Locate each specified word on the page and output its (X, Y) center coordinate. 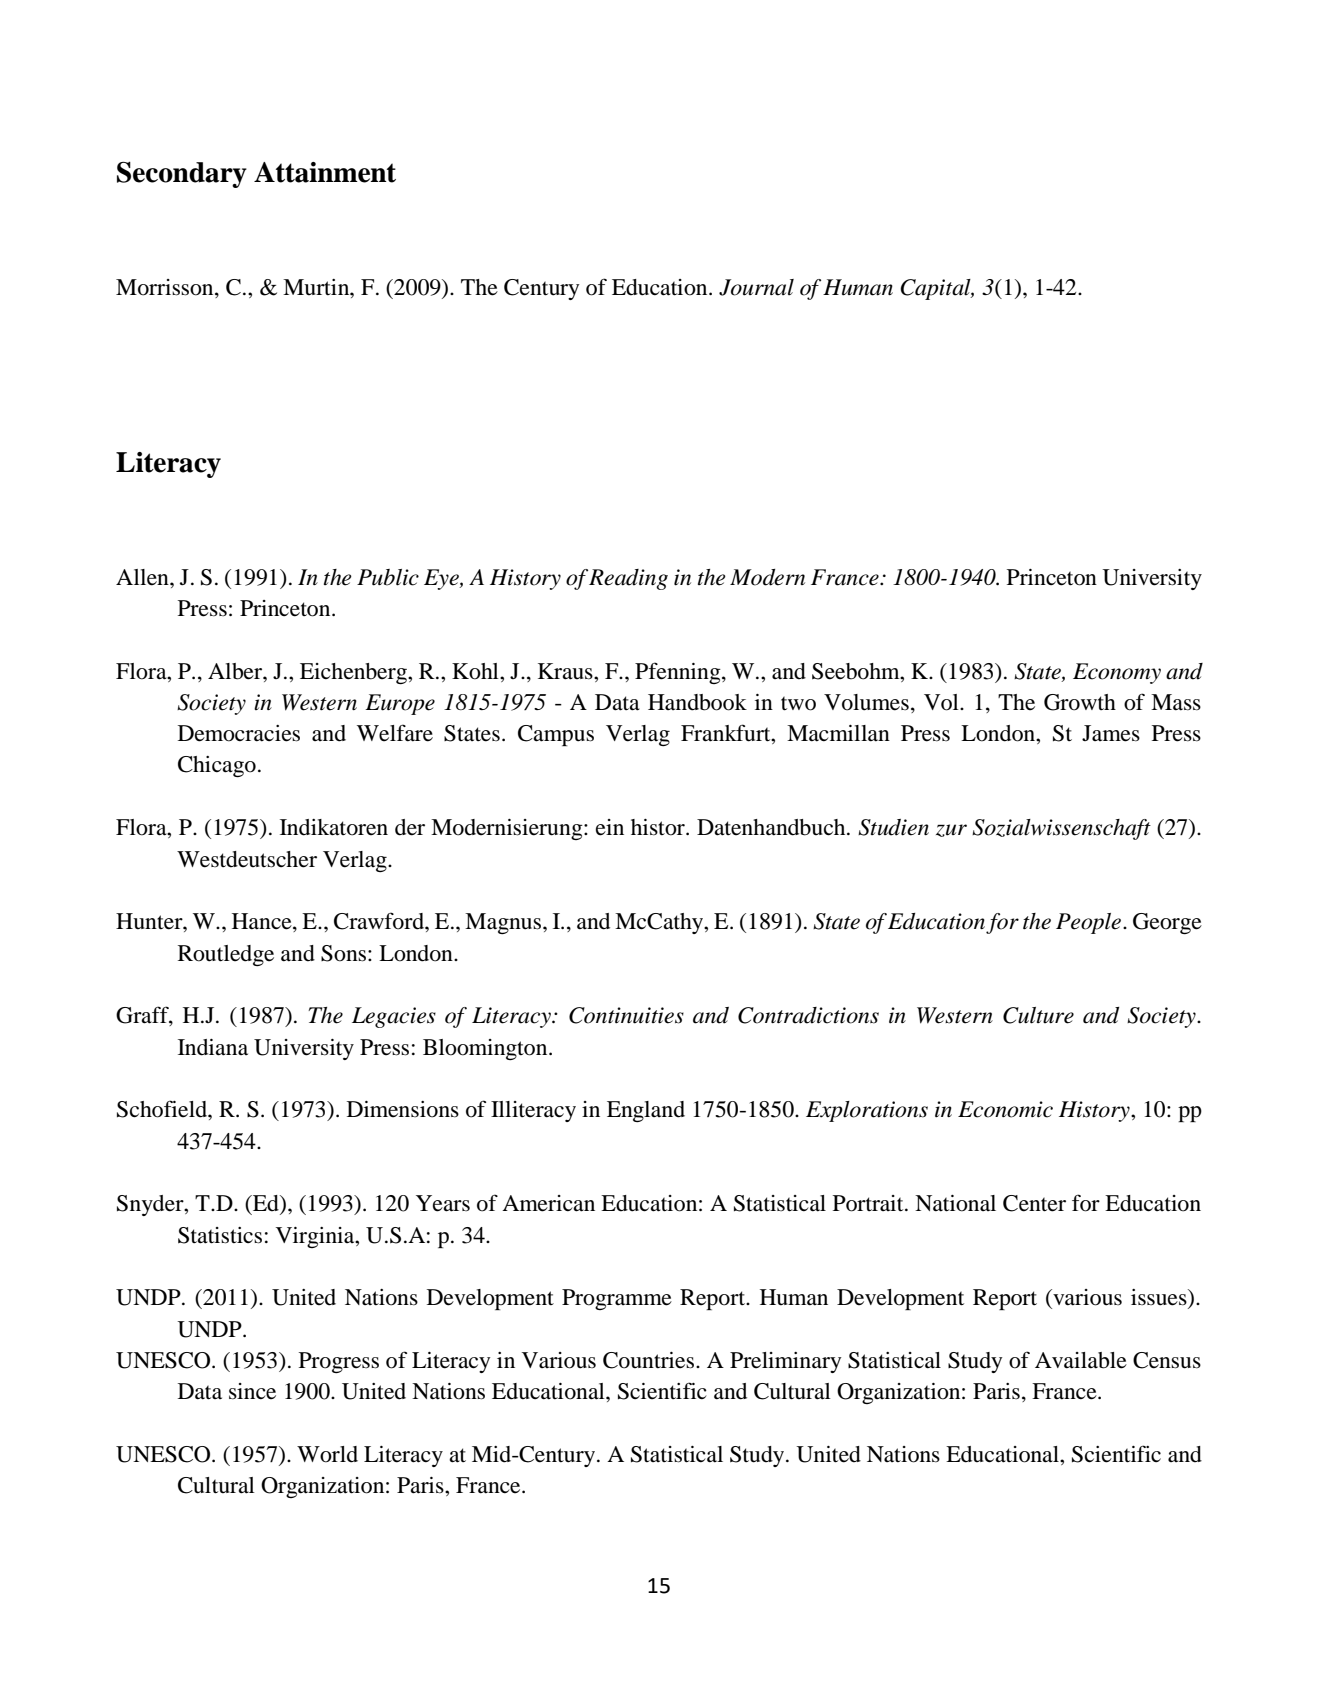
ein (610, 827)
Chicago (217, 766)
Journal (756, 287)
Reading (628, 579)
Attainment (325, 172)
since (252, 1391)
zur (951, 830)
